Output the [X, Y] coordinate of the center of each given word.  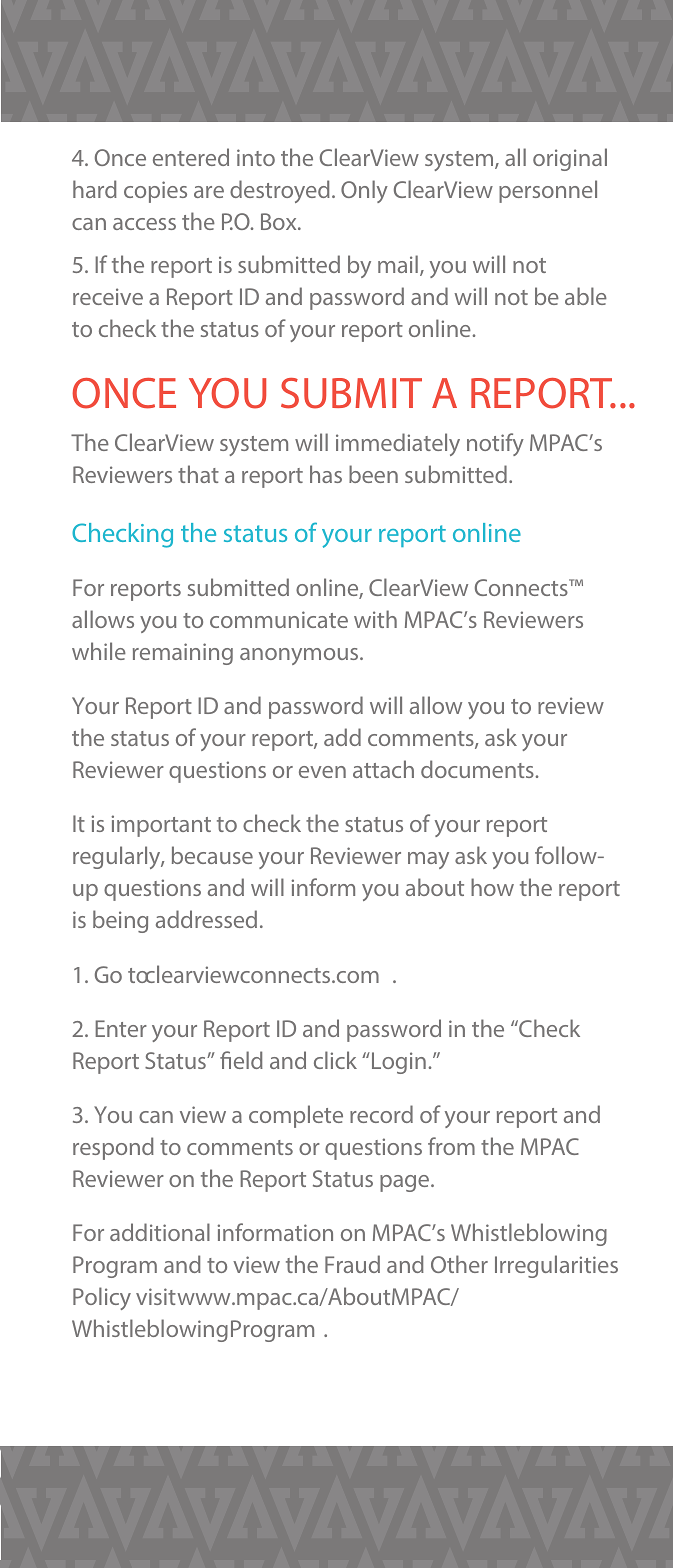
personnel [548, 191]
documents [477, 769]
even [322, 772]
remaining [183, 654]
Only [364, 191]
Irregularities [556, 1266]
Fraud [352, 1264]
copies [155, 192]
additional [160, 1232]
